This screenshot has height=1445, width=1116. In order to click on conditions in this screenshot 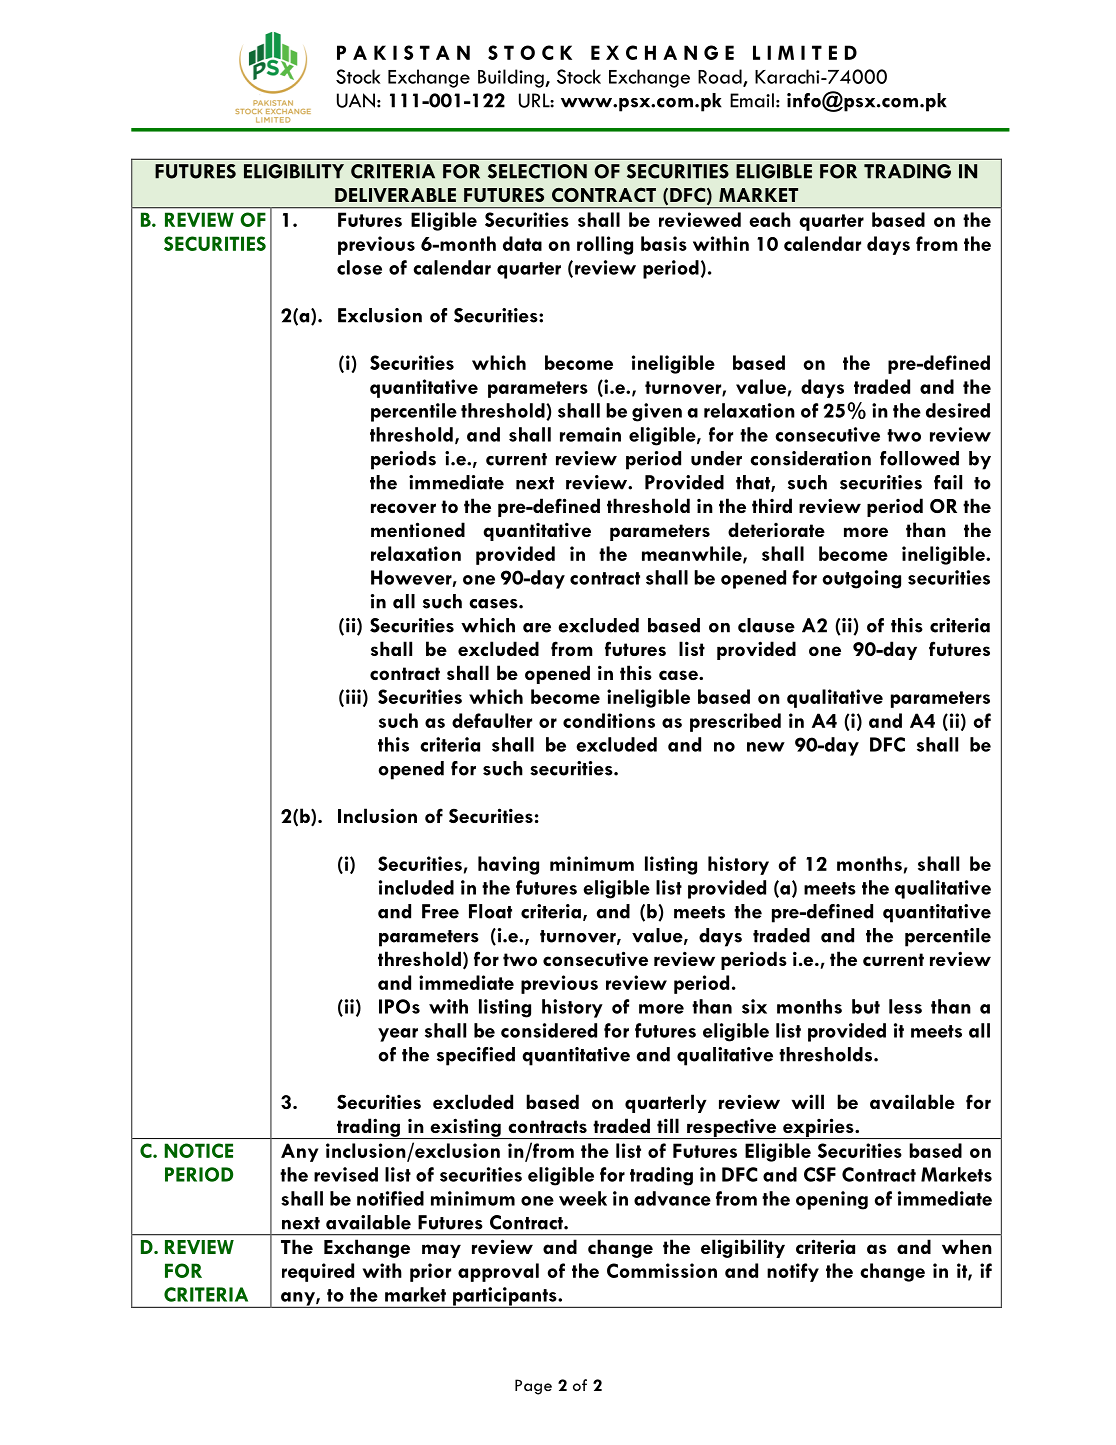, I will do `click(609, 720)`.
